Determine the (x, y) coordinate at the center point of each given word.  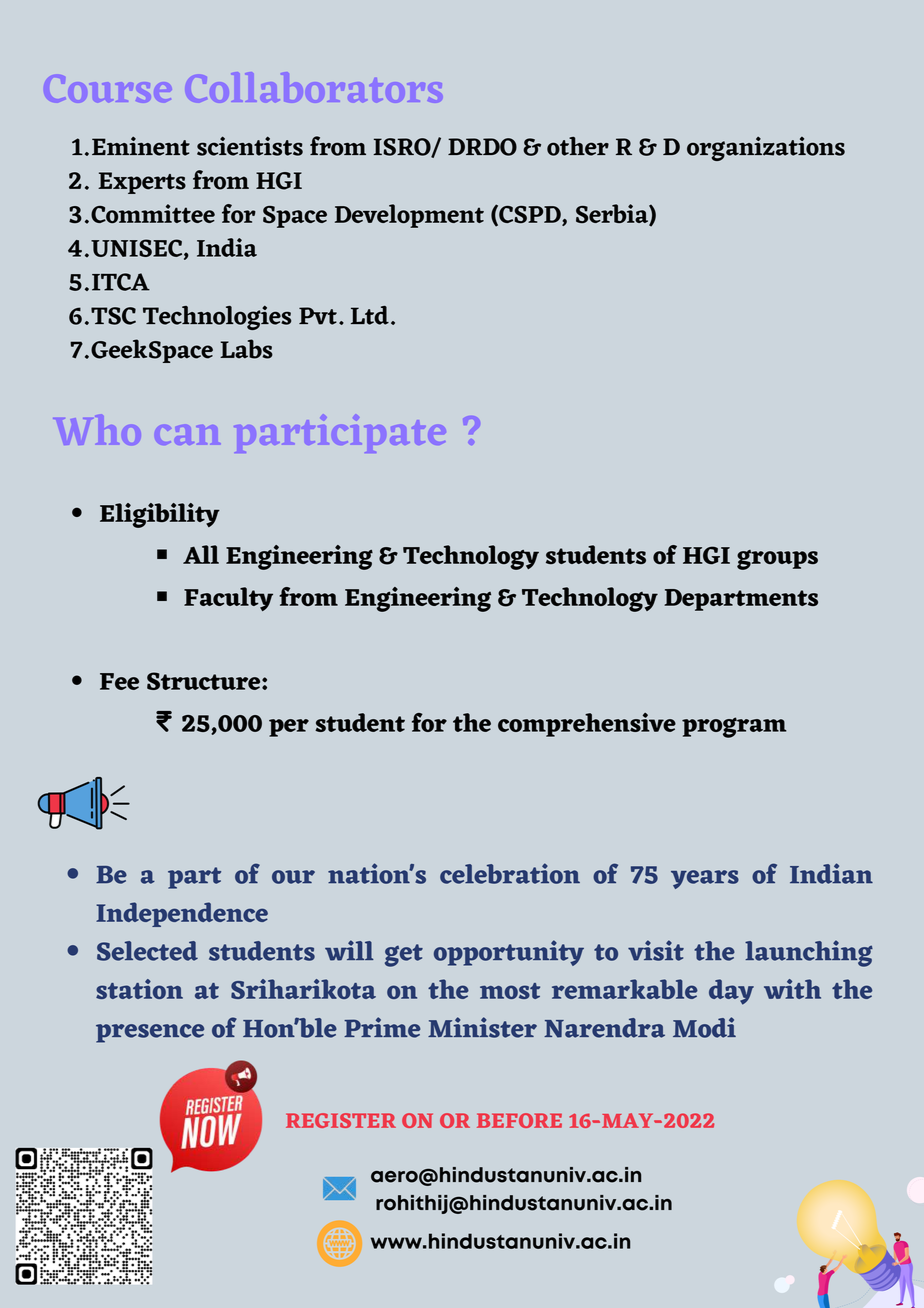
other (578, 146)
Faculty (228, 599)
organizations (766, 148)
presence (150, 1033)
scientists (250, 146)
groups (777, 560)
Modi (704, 1027)
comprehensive (587, 725)
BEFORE (519, 1120)
